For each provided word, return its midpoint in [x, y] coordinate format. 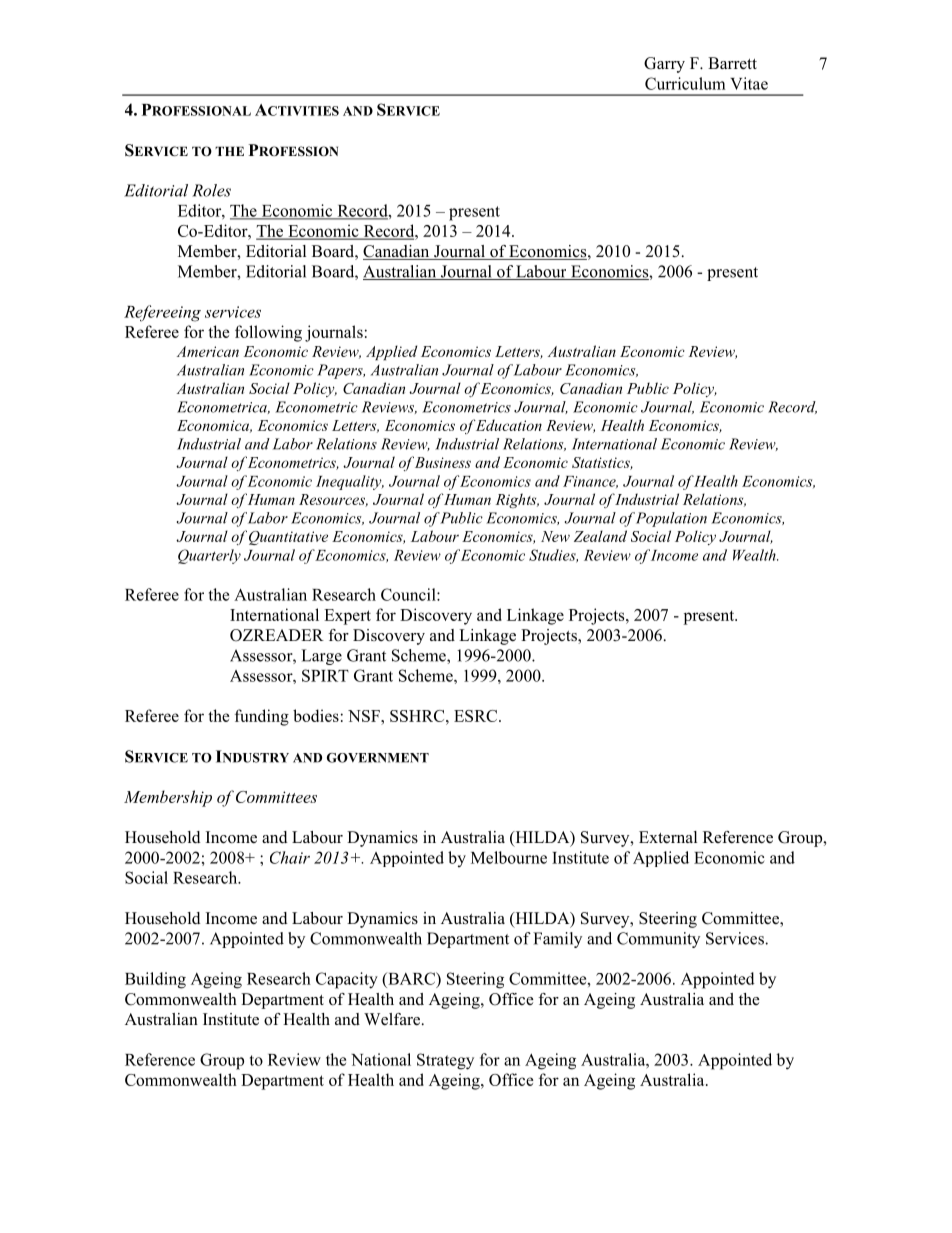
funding [262, 717]
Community [658, 940]
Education [508, 425]
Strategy [445, 1061]
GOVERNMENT [378, 758]
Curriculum [685, 83]
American [208, 351]
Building [155, 980]
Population [671, 519]
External [668, 837]
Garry [664, 65]
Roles [211, 190]
